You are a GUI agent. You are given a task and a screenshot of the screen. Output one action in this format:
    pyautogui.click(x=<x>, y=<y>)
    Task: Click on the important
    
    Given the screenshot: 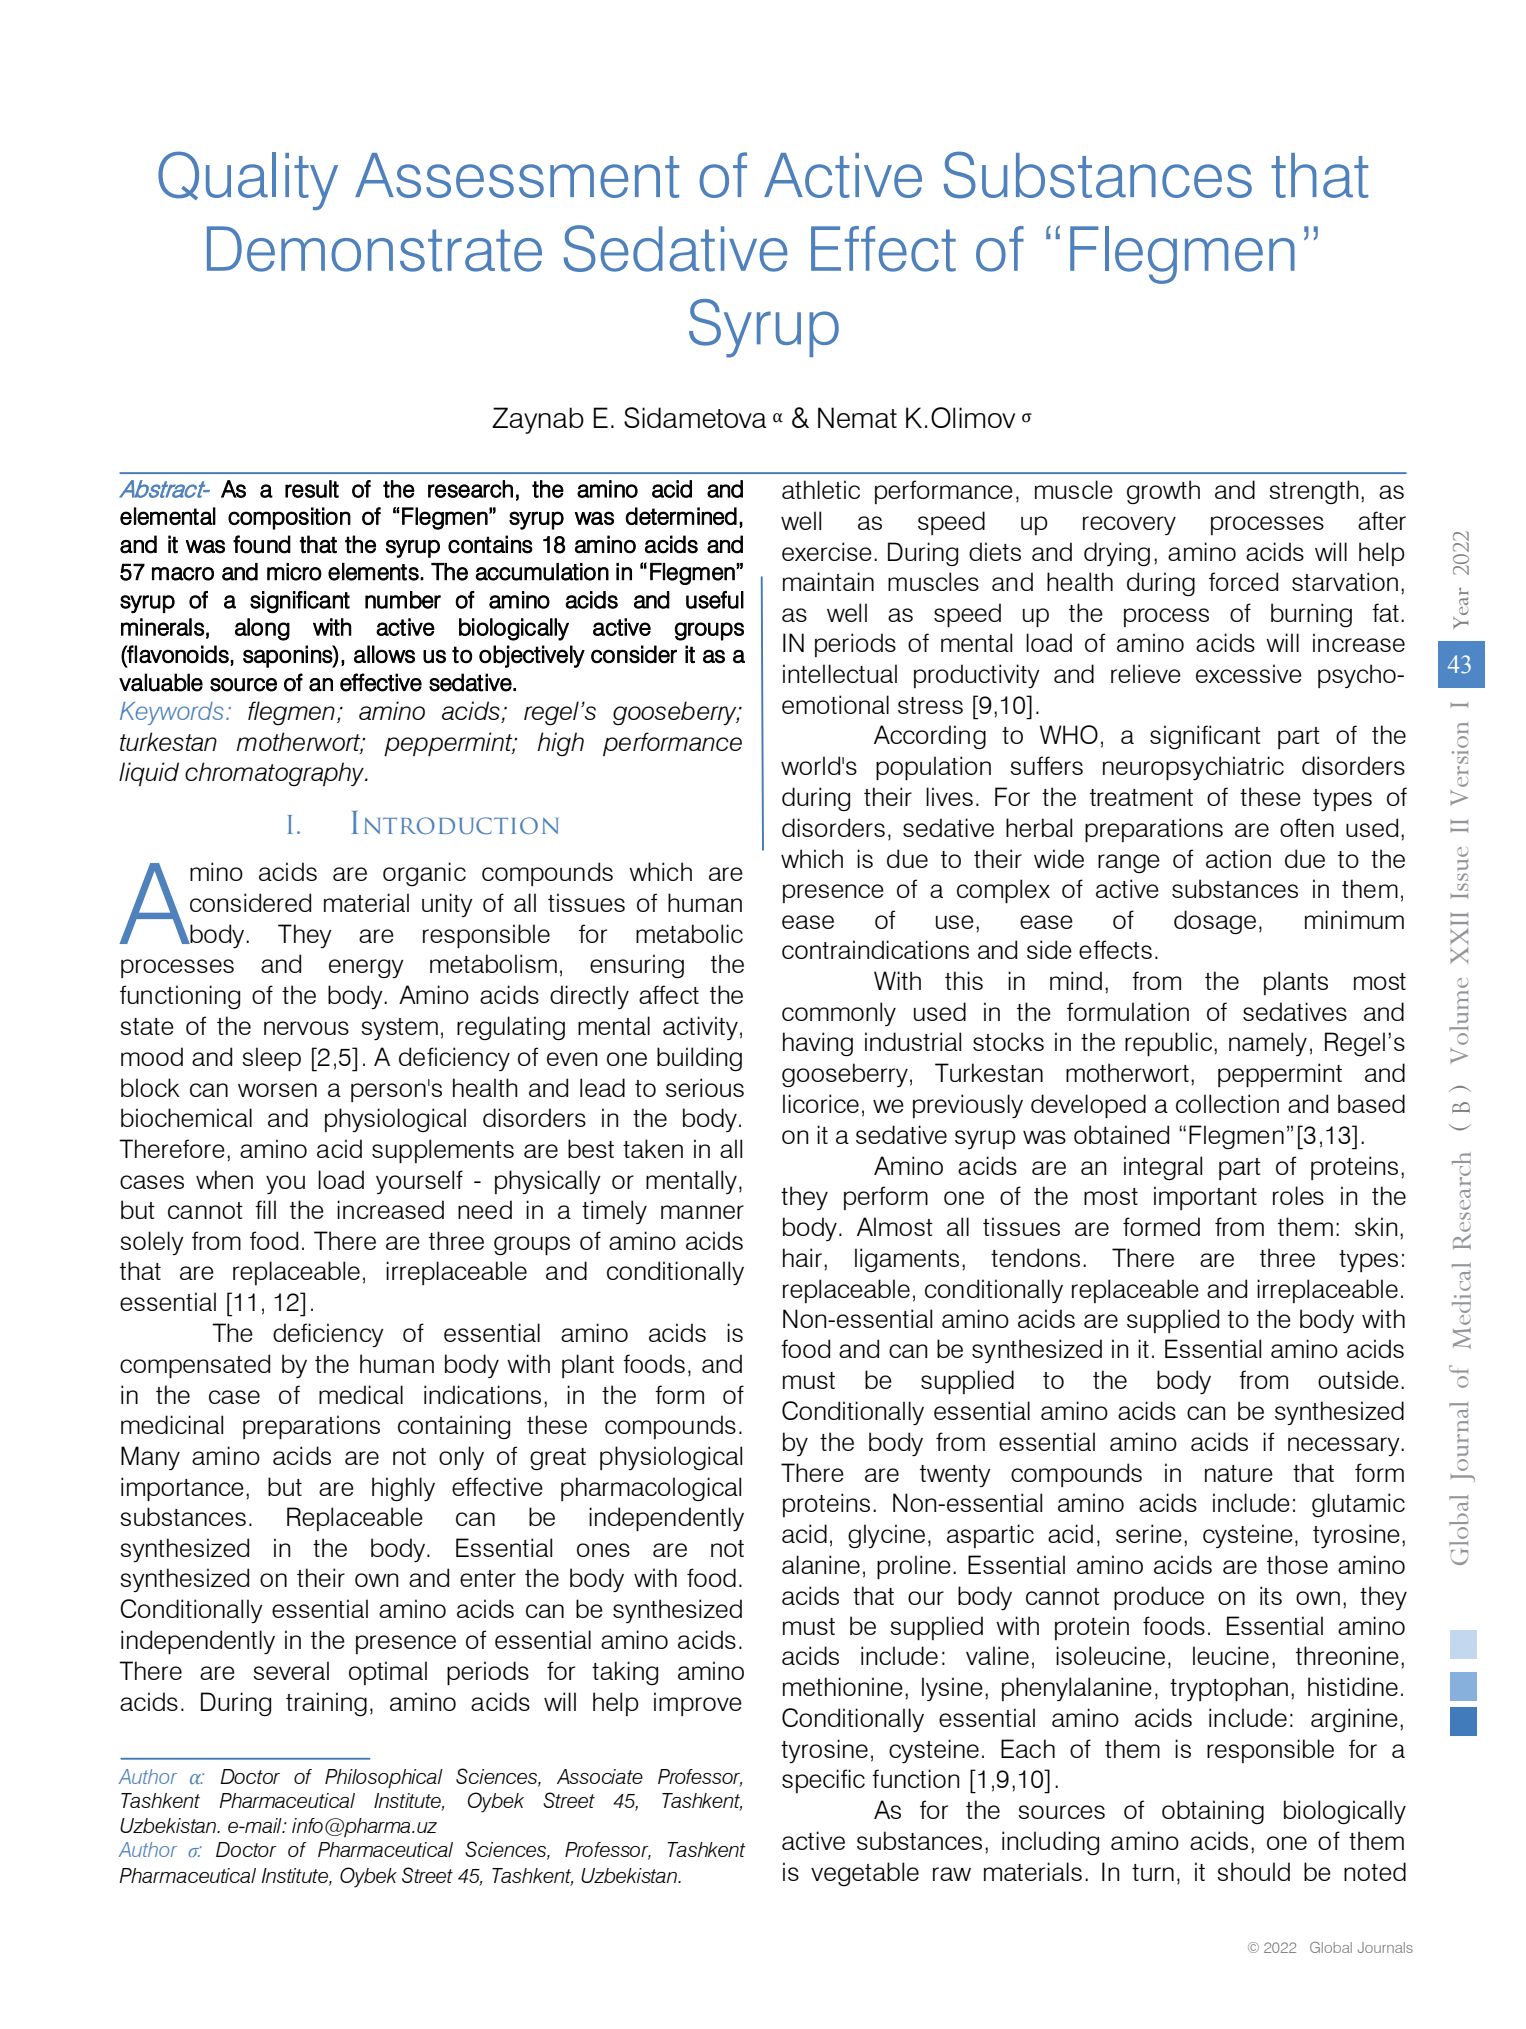 What is the action you would take?
    pyautogui.click(x=1205, y=1198)
